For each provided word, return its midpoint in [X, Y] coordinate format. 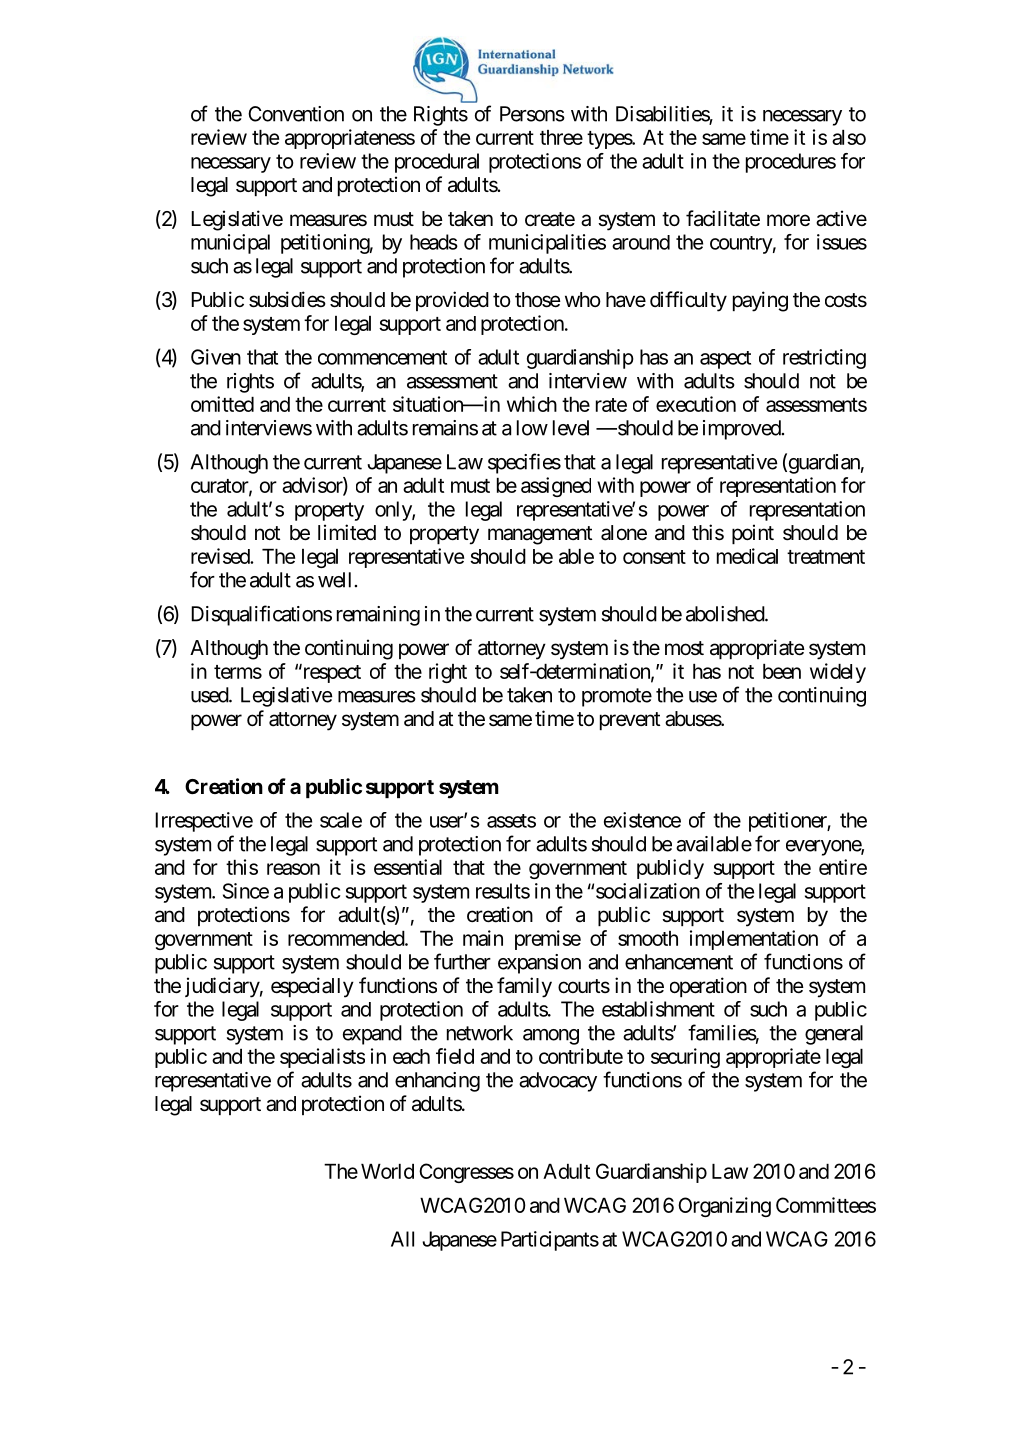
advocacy [558, 1082]
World [387, 1171]
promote [617, 697]
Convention [296, 114]
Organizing [724, 1207]
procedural [437, 163]
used [210, 695]
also [849, 137]
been [782, 671]
